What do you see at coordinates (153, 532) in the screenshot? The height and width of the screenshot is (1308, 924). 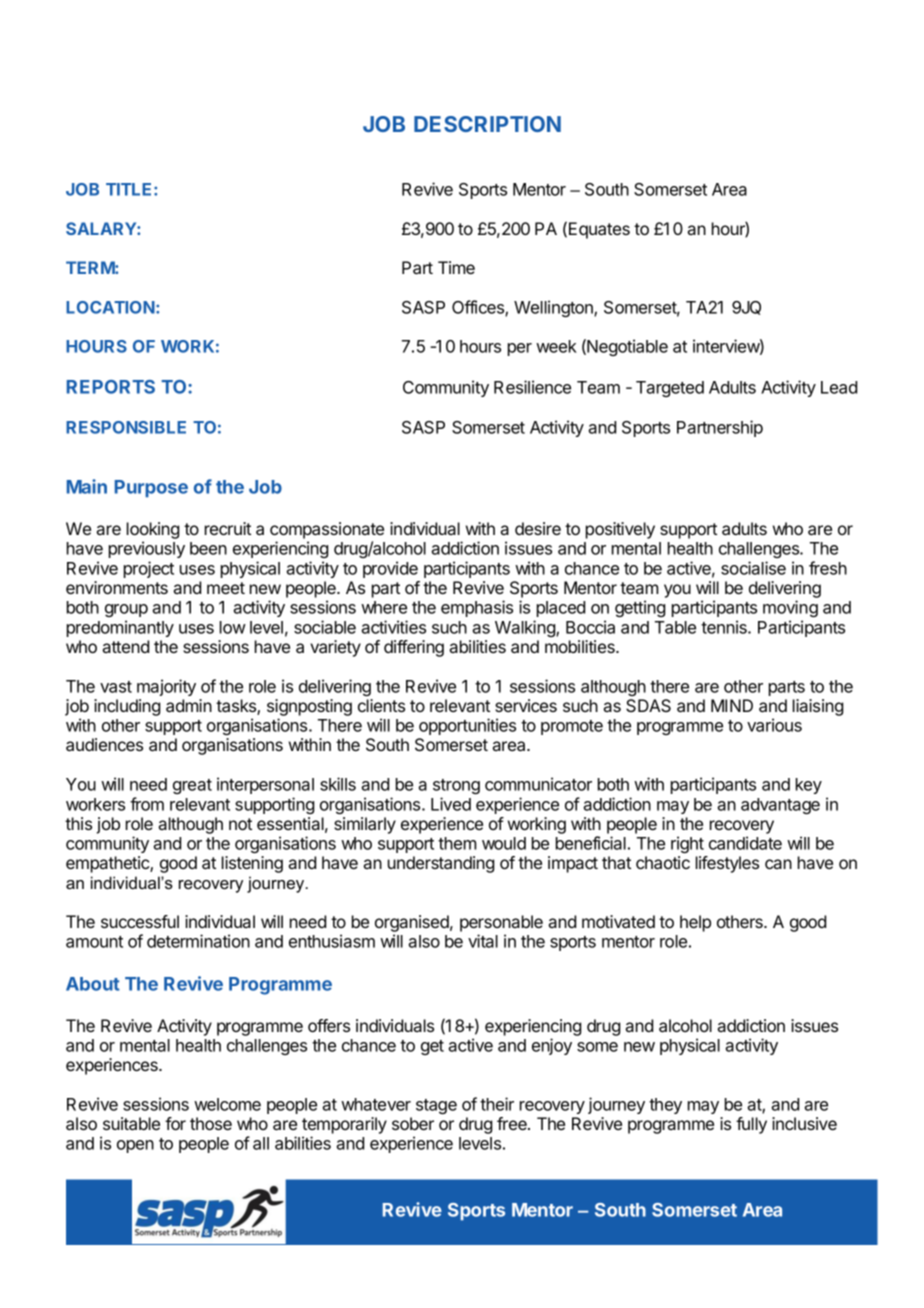 I see `looking` at bounding box center [153, 532].
